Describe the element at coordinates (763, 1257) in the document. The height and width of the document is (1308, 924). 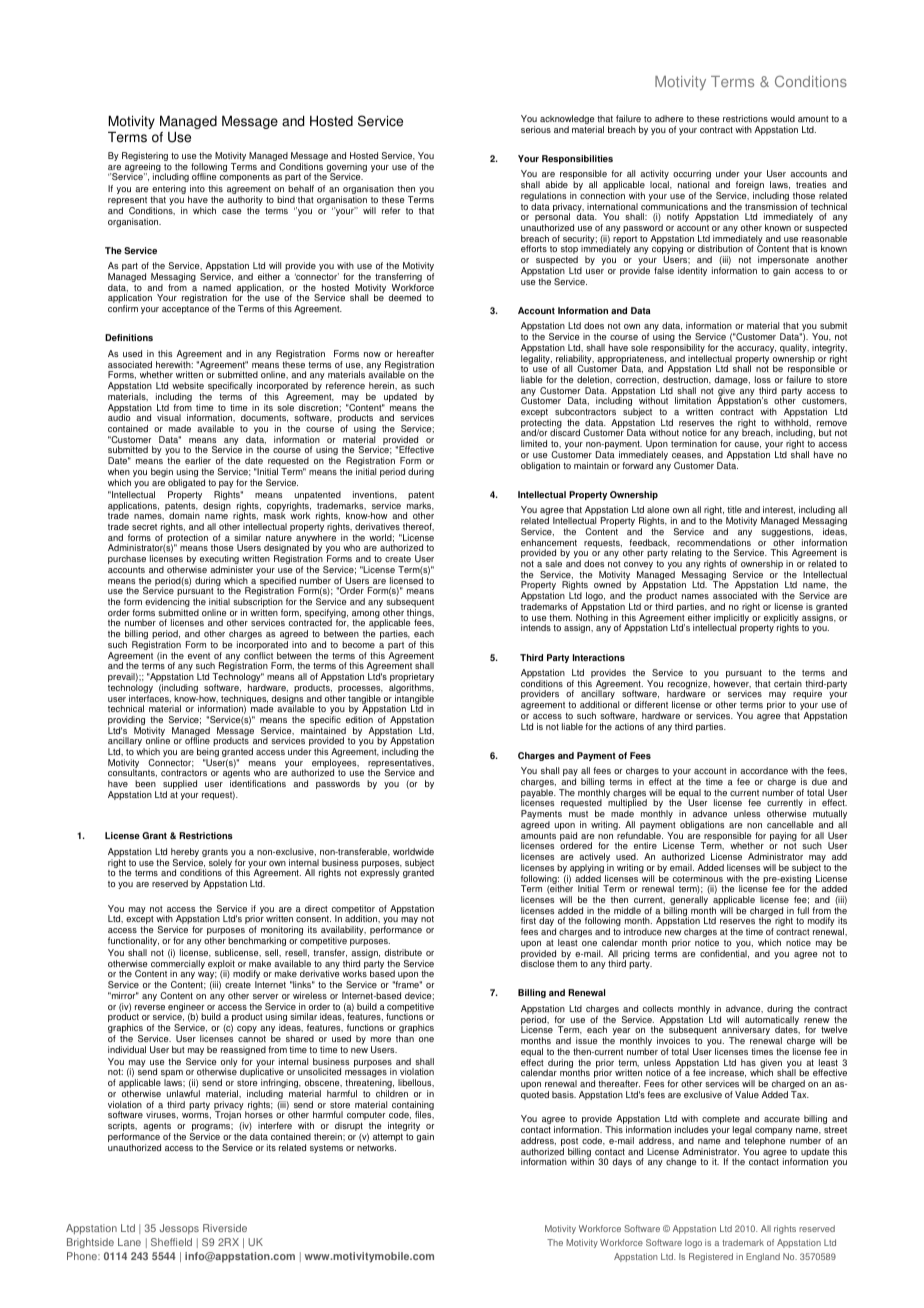
I see `England` at that location.
